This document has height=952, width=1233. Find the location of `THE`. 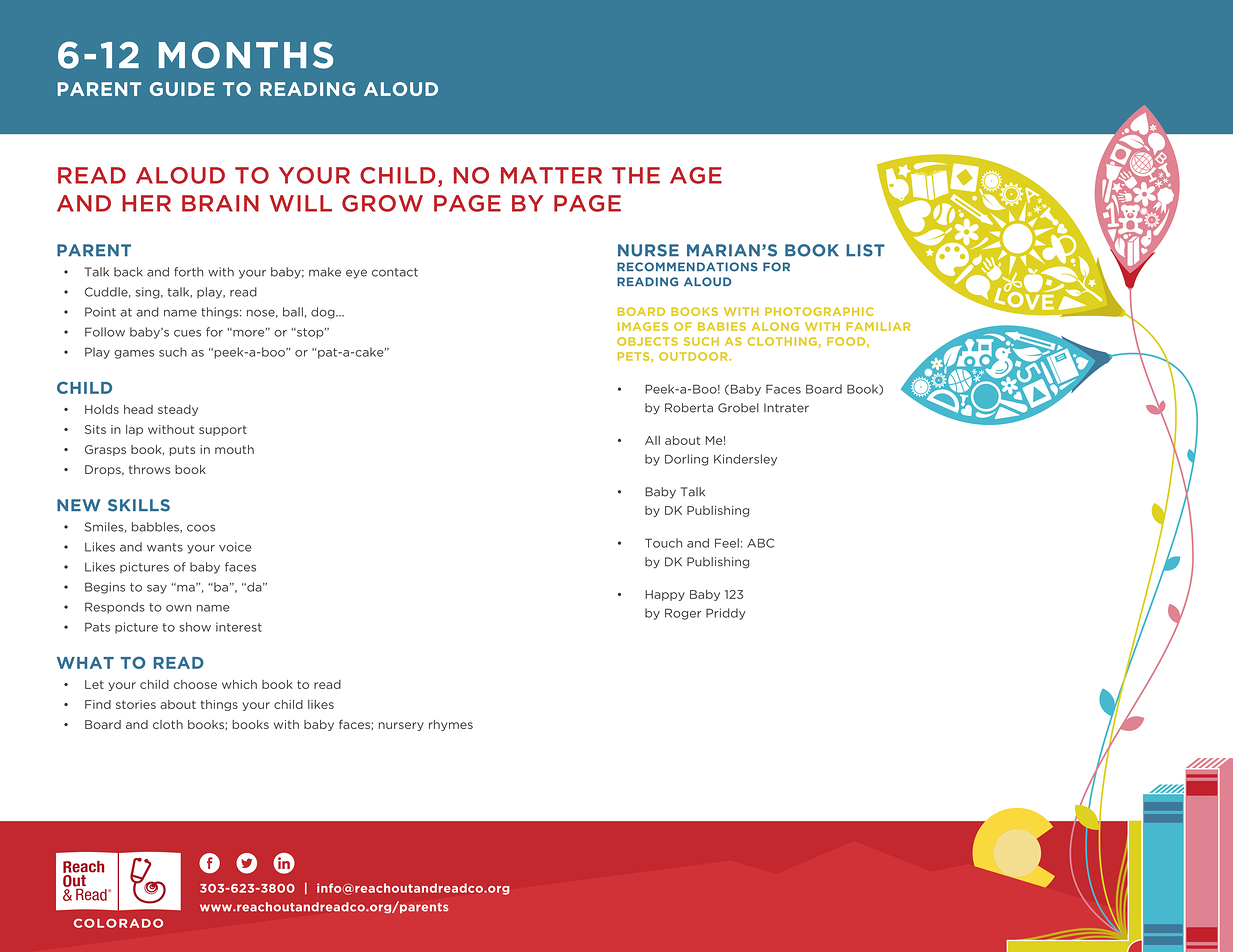

THE is located at coordinates (636, 175).
